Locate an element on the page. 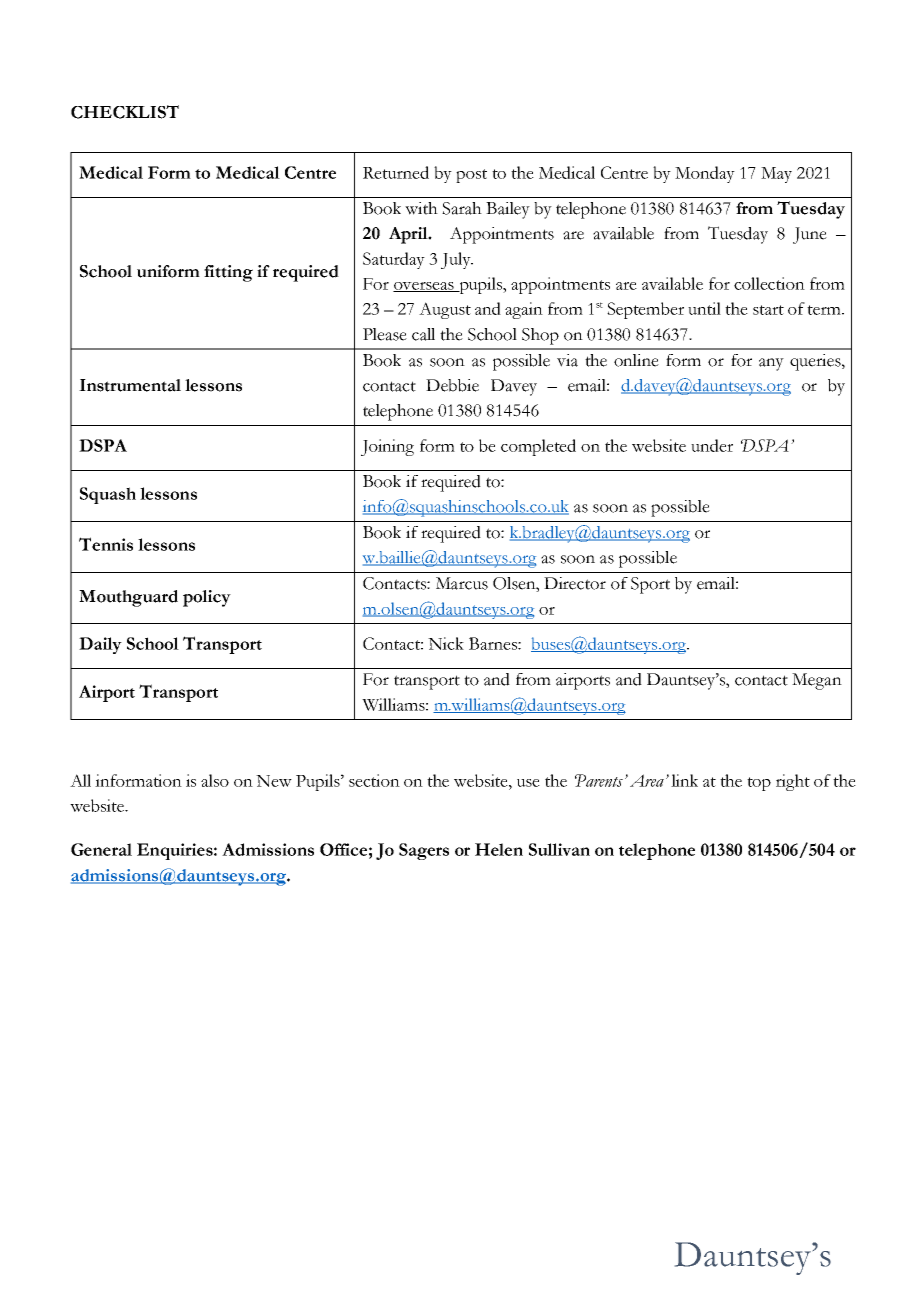 This image has height=1308, width=924. Marcus is located at coordinates (462, 583).
